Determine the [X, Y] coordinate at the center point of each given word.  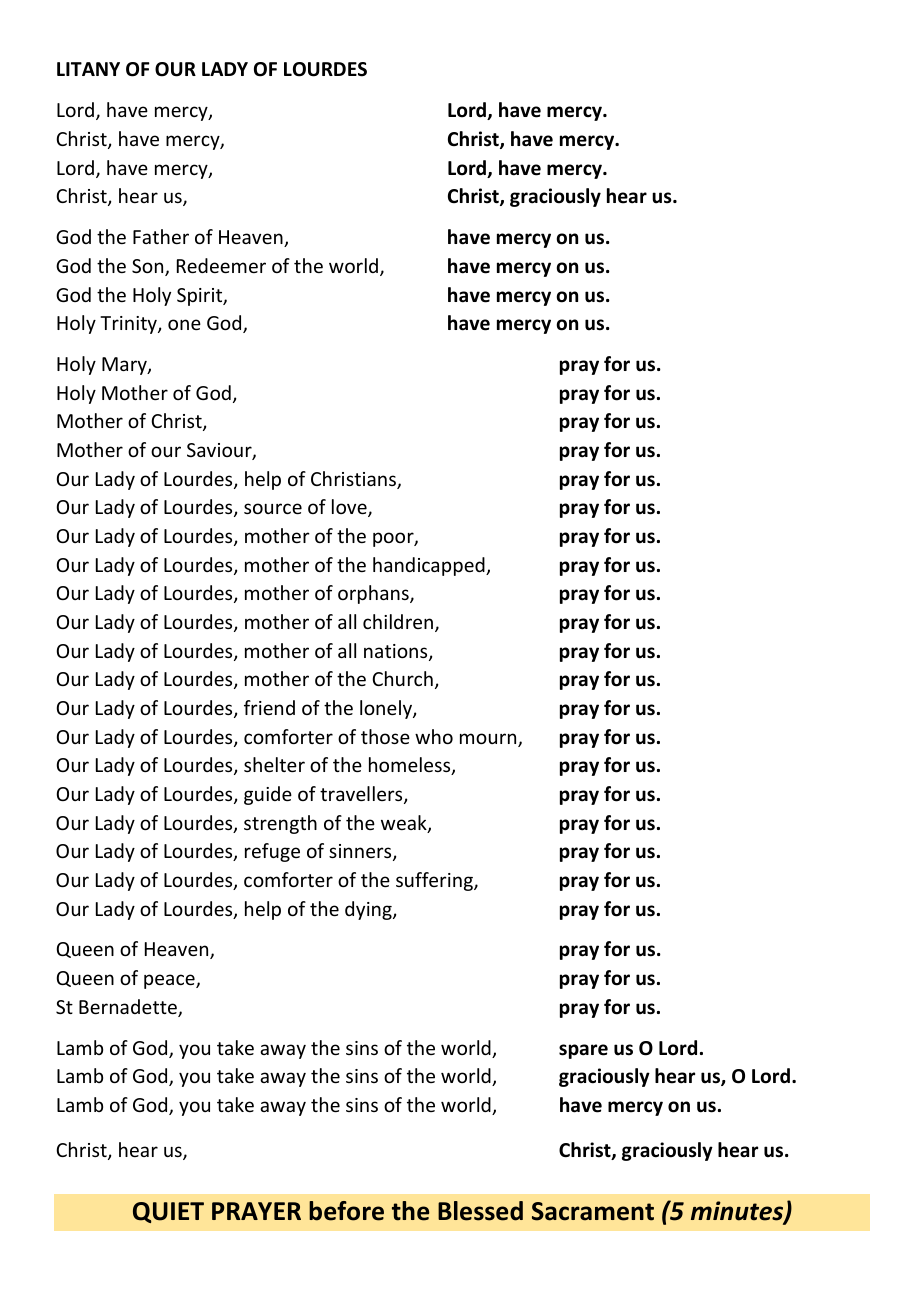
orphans [374, 594]
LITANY [88, 69]
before [346, 1211]
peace [170, 981]
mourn [489, 740]
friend [269, 707]
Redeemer [221, 265]
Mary [125, 366]
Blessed [480, 1211]
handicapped [430, 566]
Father [161, 236]
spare [583, 1051]
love [350, 508]
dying [369, 910]
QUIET [168, 1212]
